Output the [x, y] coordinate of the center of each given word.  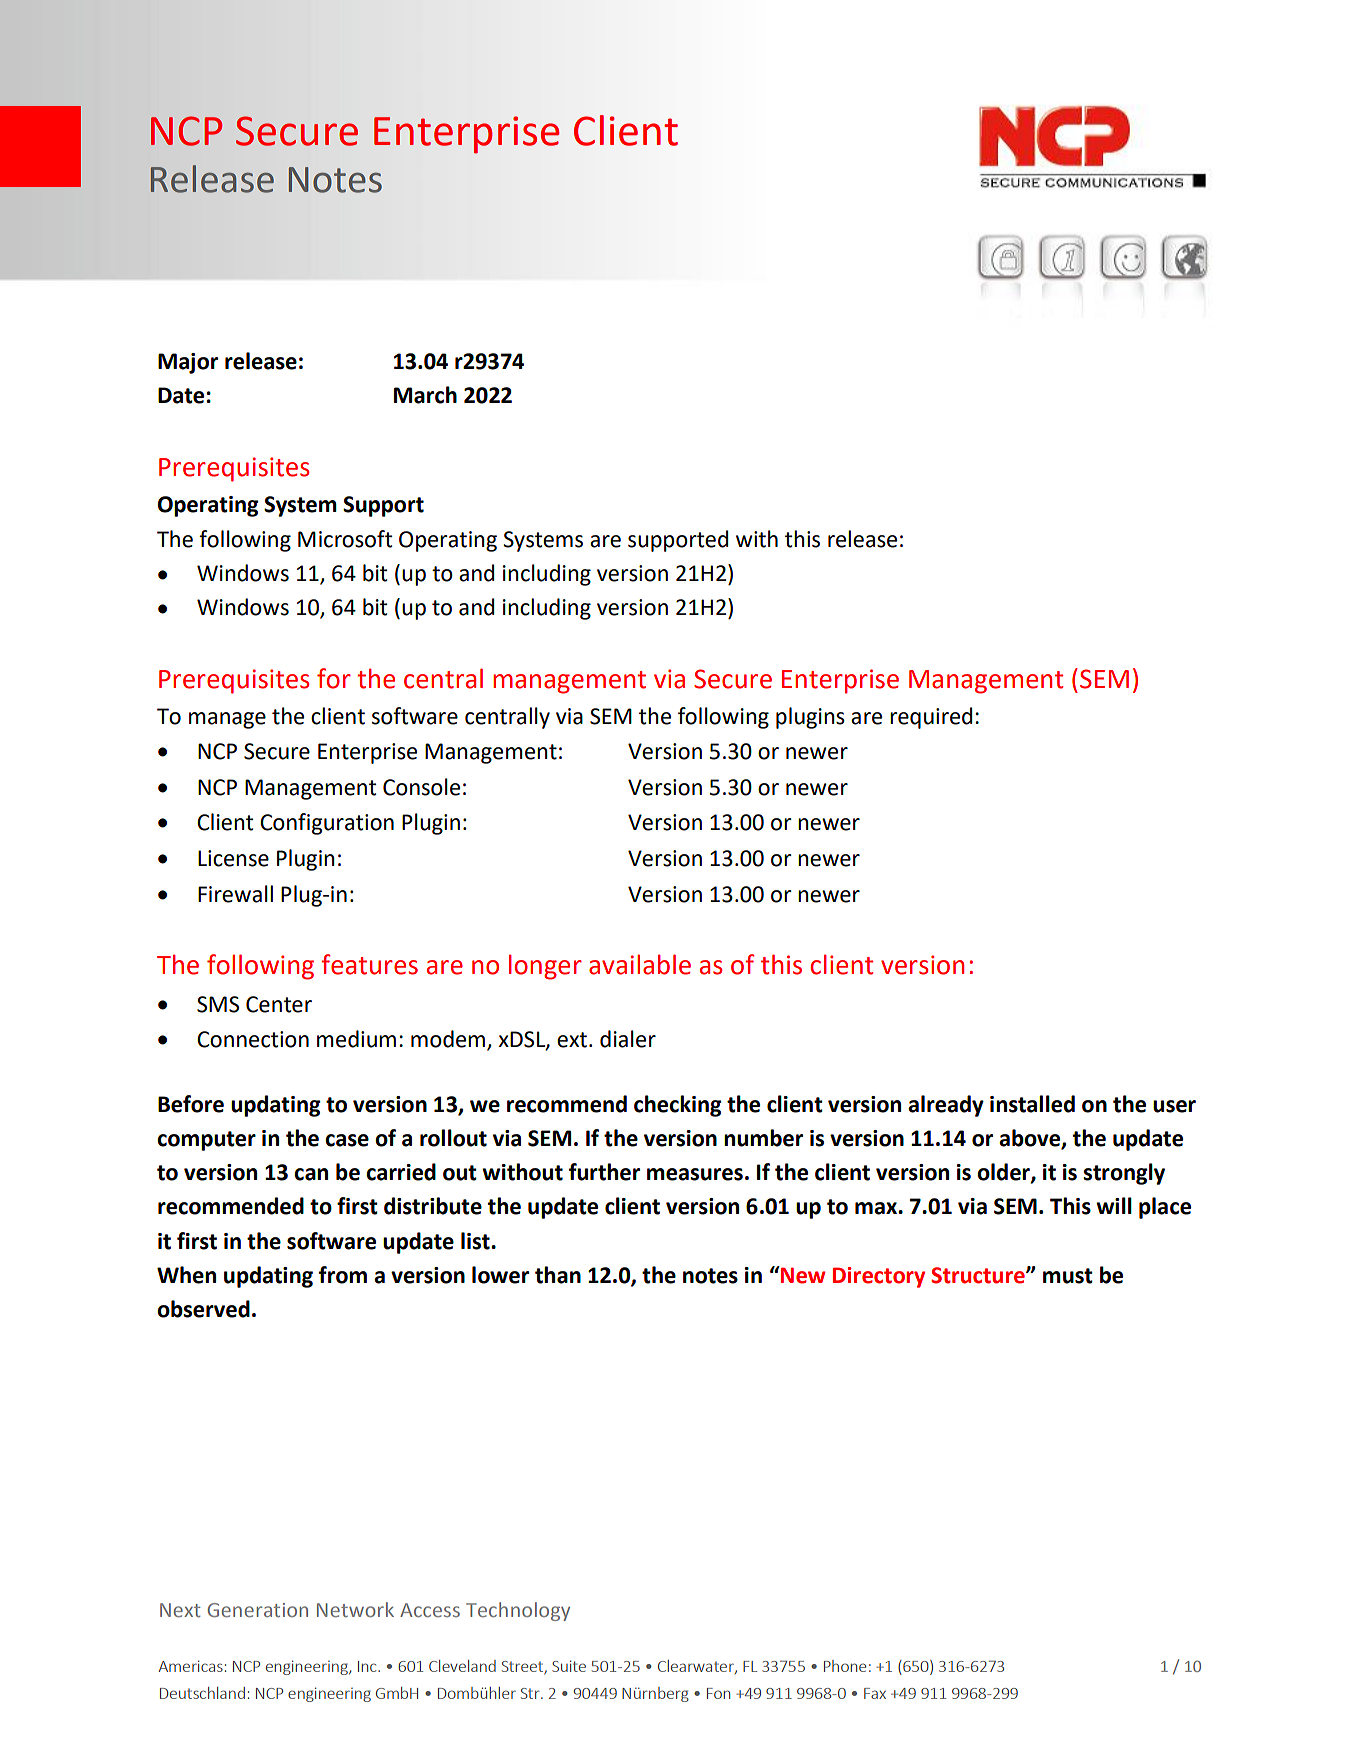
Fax [875, 1693]
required [931, 718]
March [425, 395]
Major [188, 363]
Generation [258, 1610]
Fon [718, 1693]
